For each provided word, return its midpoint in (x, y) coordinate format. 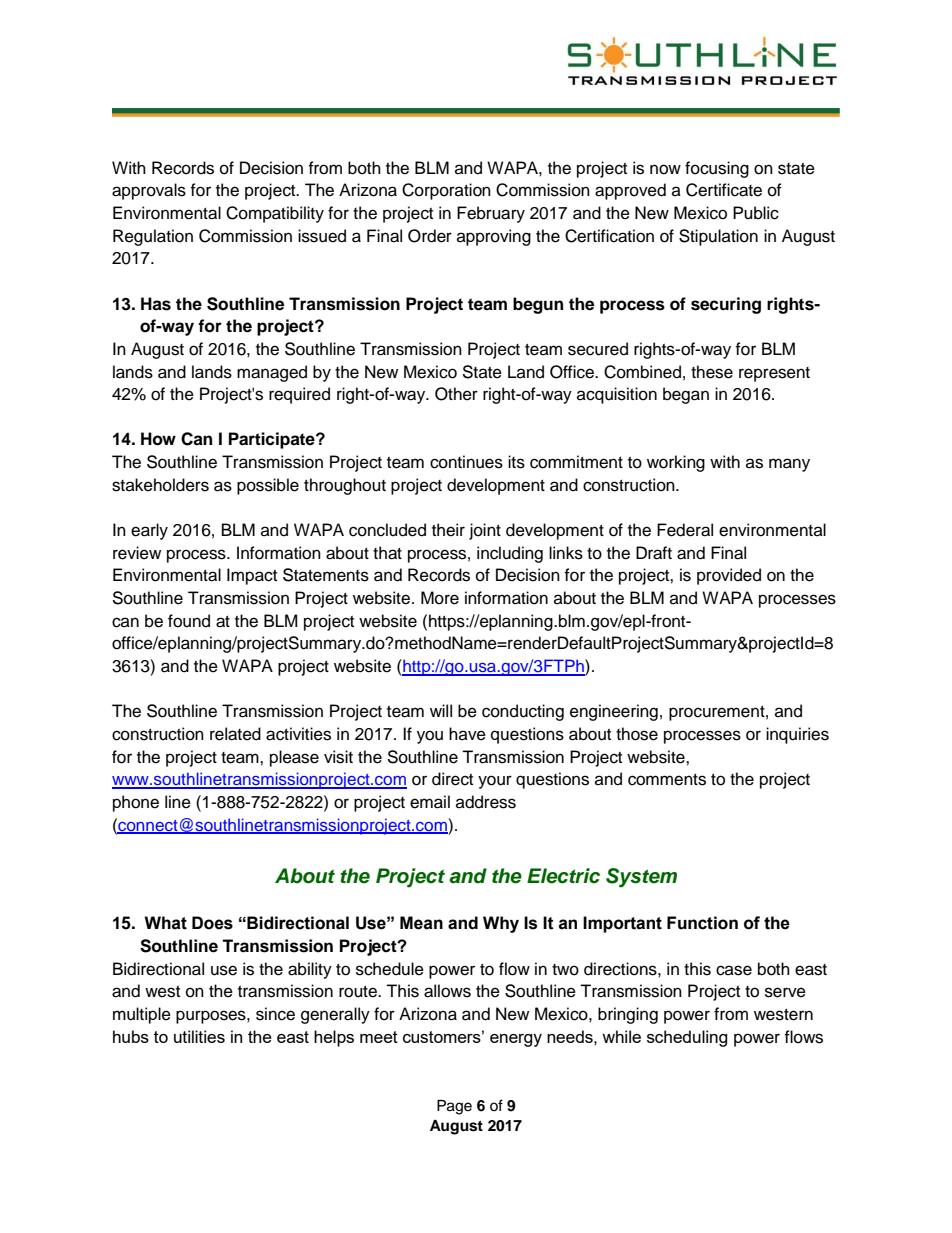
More (440, 598)
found (189, 621)
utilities (199, 1036)
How (158, 439)
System (641, 878)
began (686, 395)
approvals (149, 191)
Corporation (446, 191)
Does (212, 923)
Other (456, 394)
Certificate (724, 190)
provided (729, 576)
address (486, 802)
